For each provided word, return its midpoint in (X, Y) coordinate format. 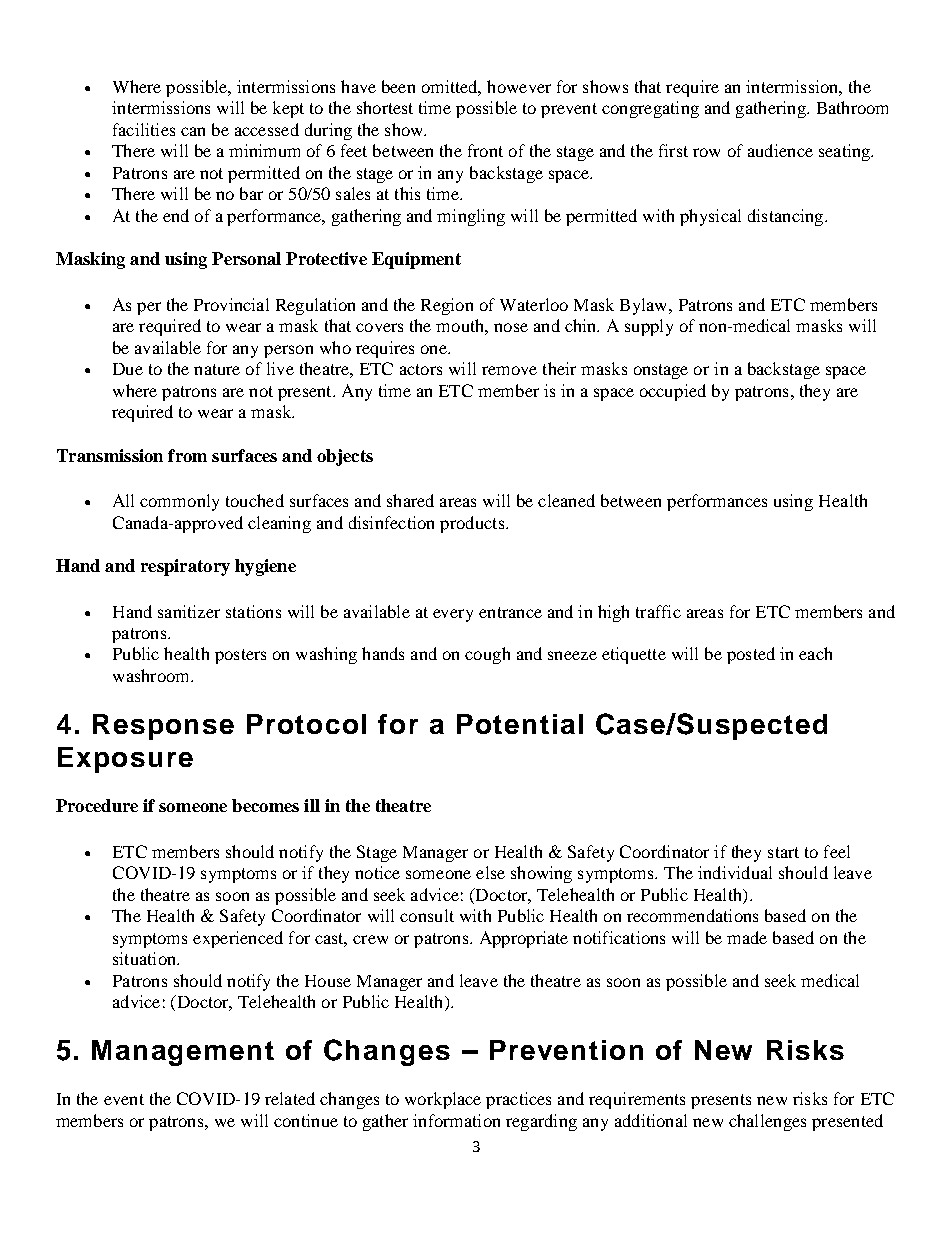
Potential (520, 724)
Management (183, 1053)
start (783, 852)
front (485, 150)
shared (410, 500)
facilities (144, 129)
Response (163, 727)
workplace (443, 1100)
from (187, 455)
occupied (673, 392)
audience (780, 150)
